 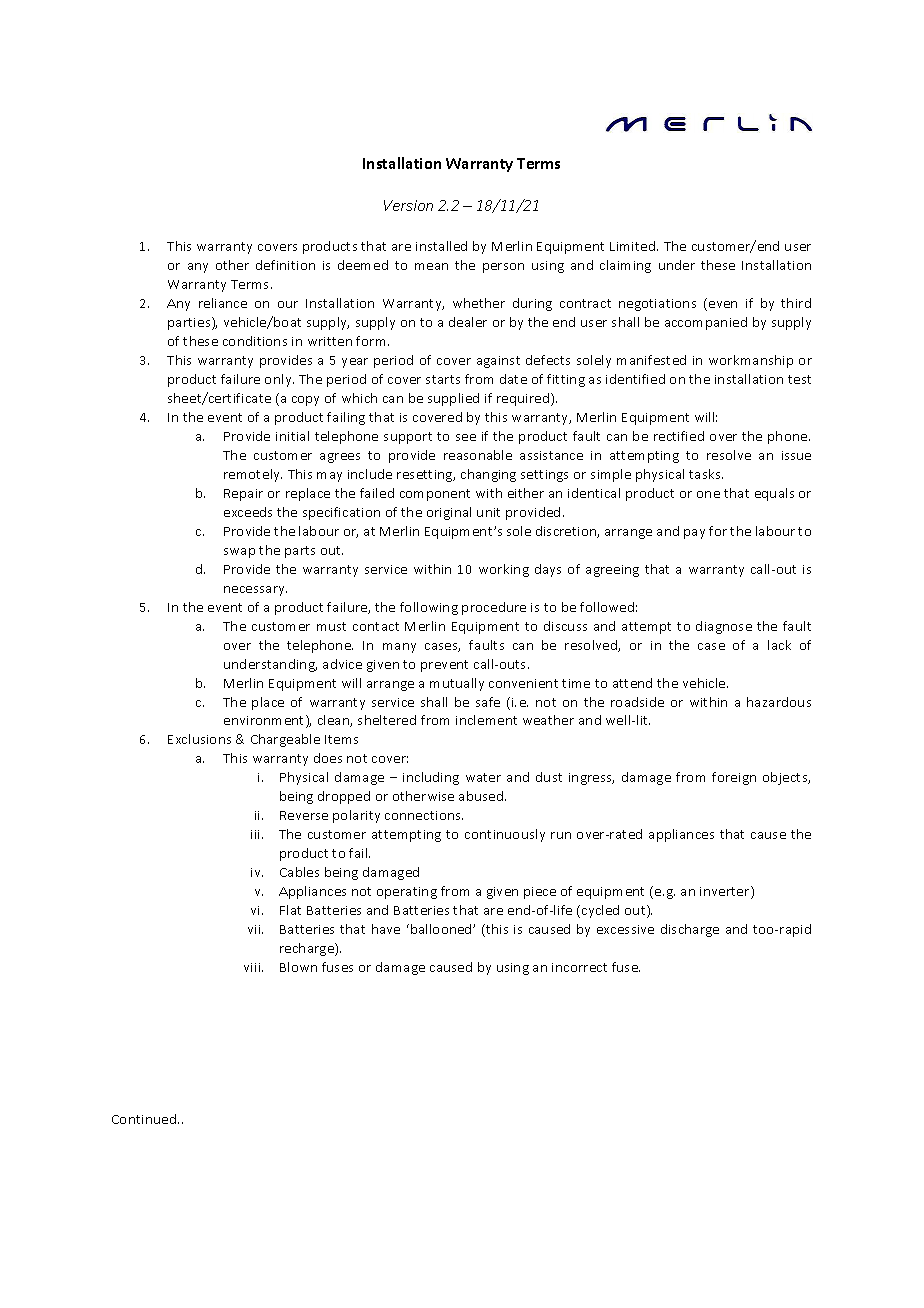 I want to click on Reverse, so click(x=304, y=815).
